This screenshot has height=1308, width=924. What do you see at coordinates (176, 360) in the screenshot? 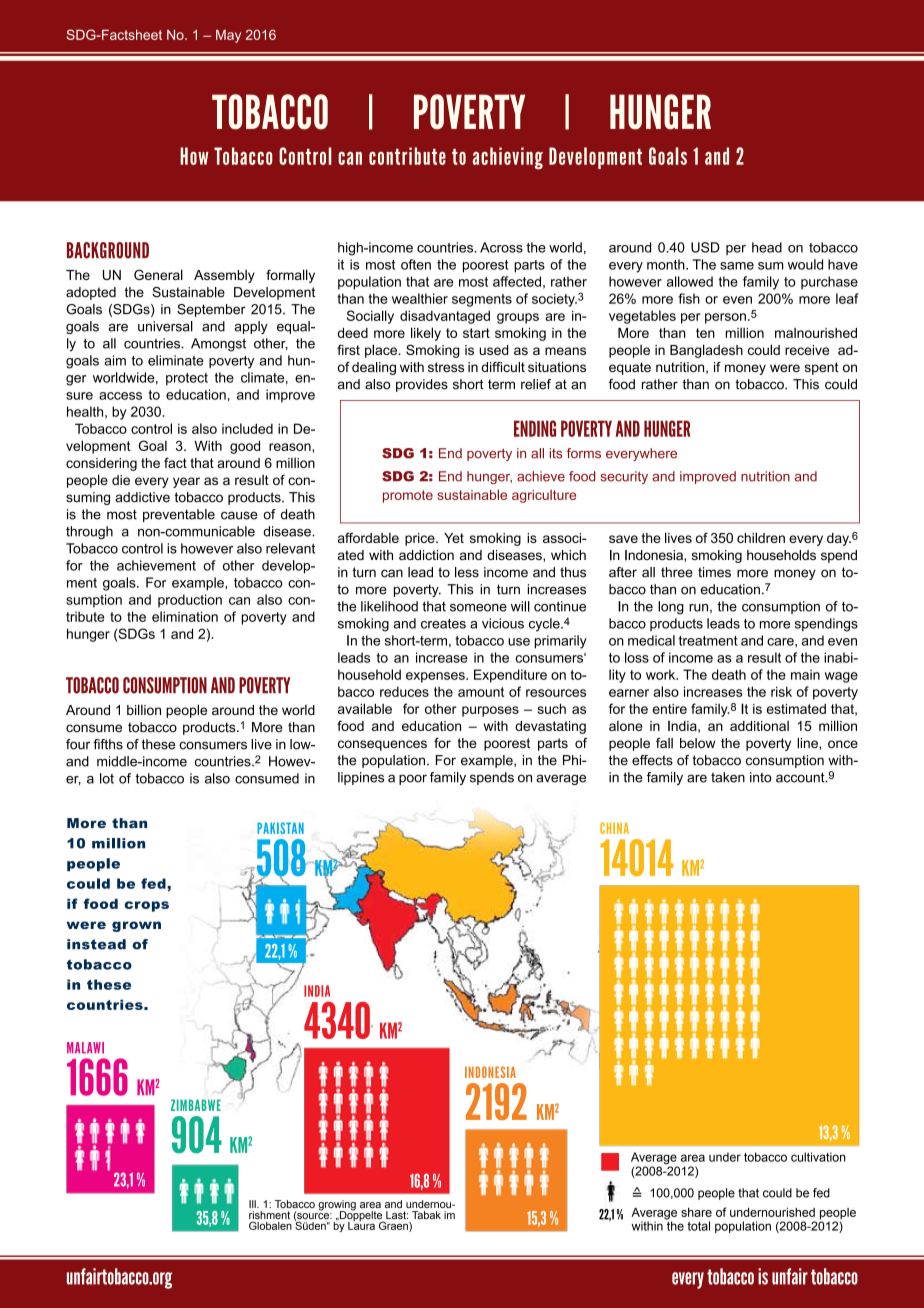
I see `eliminate` at bounding box center [176, 360].
